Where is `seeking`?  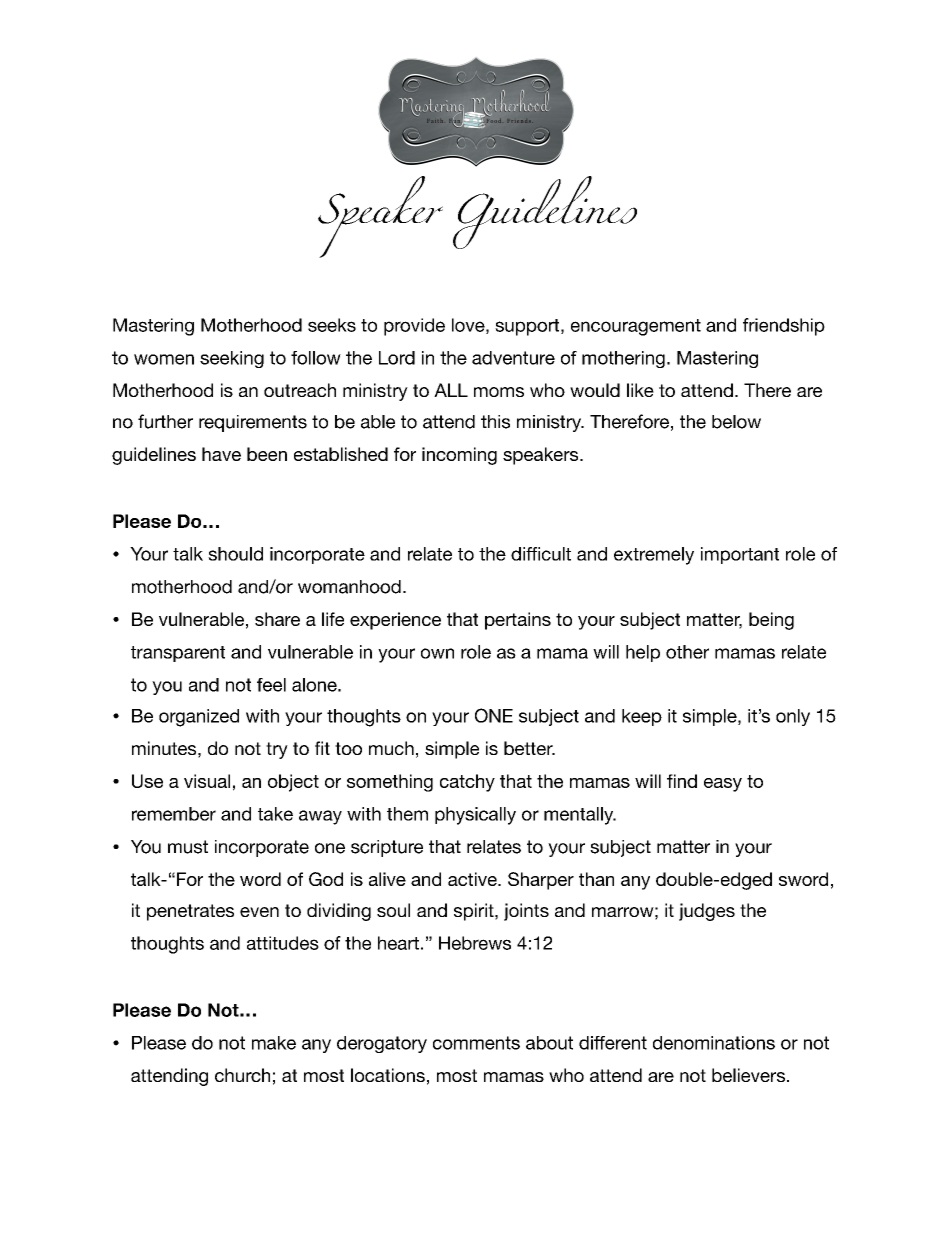
seeking is located at coordinates (232, 359).
